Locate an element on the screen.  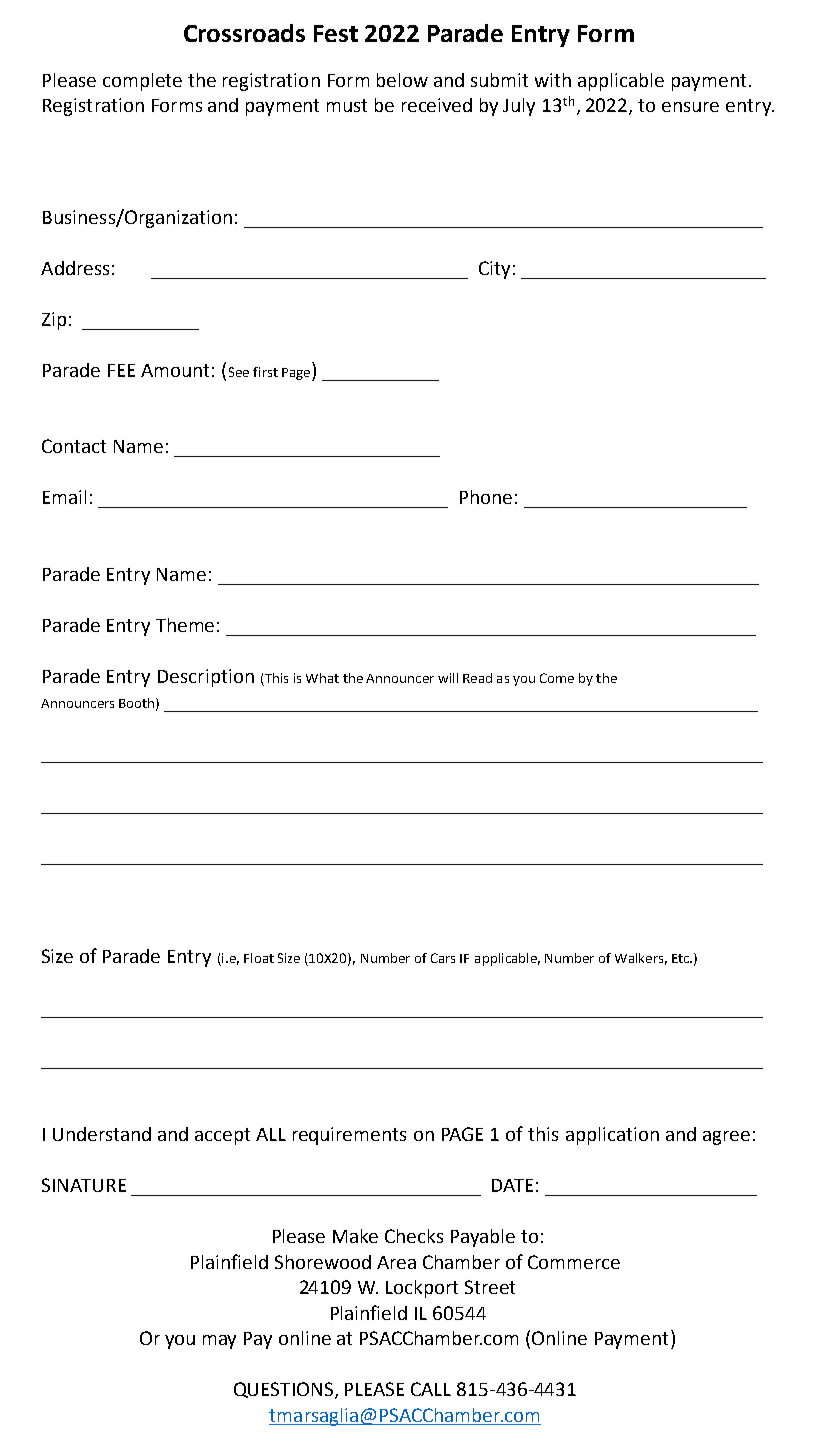
may is located at coordinates (219, 1342).
